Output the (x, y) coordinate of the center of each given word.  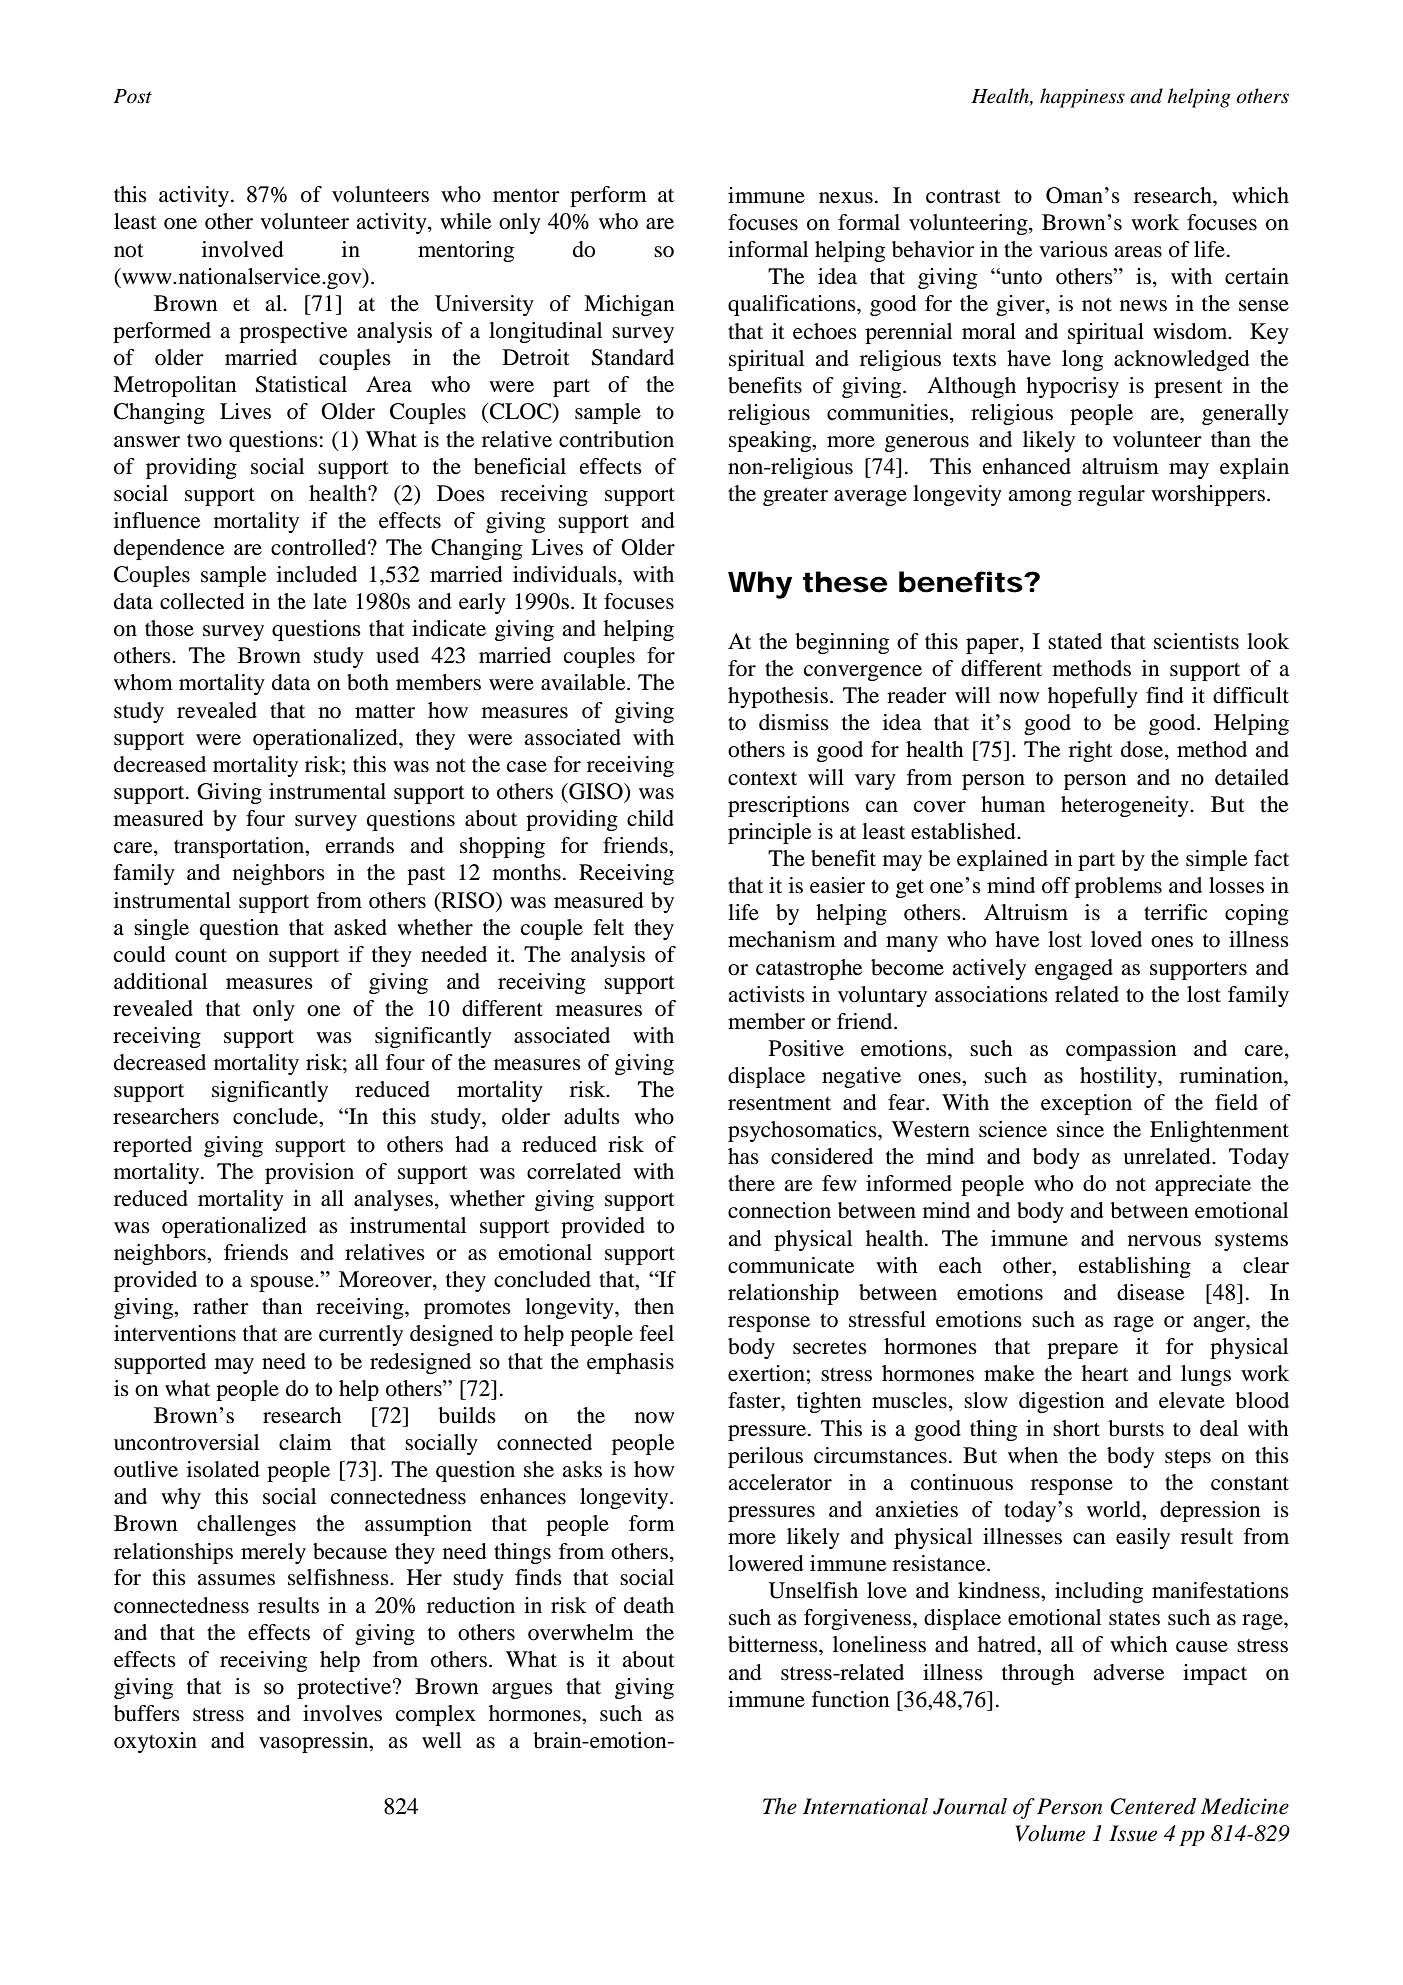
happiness (1082, 98)
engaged (1074, 969)
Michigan (629, 305)
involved (243, 249)
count (201, 956)
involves (342, 1713)
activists (766, 994)
